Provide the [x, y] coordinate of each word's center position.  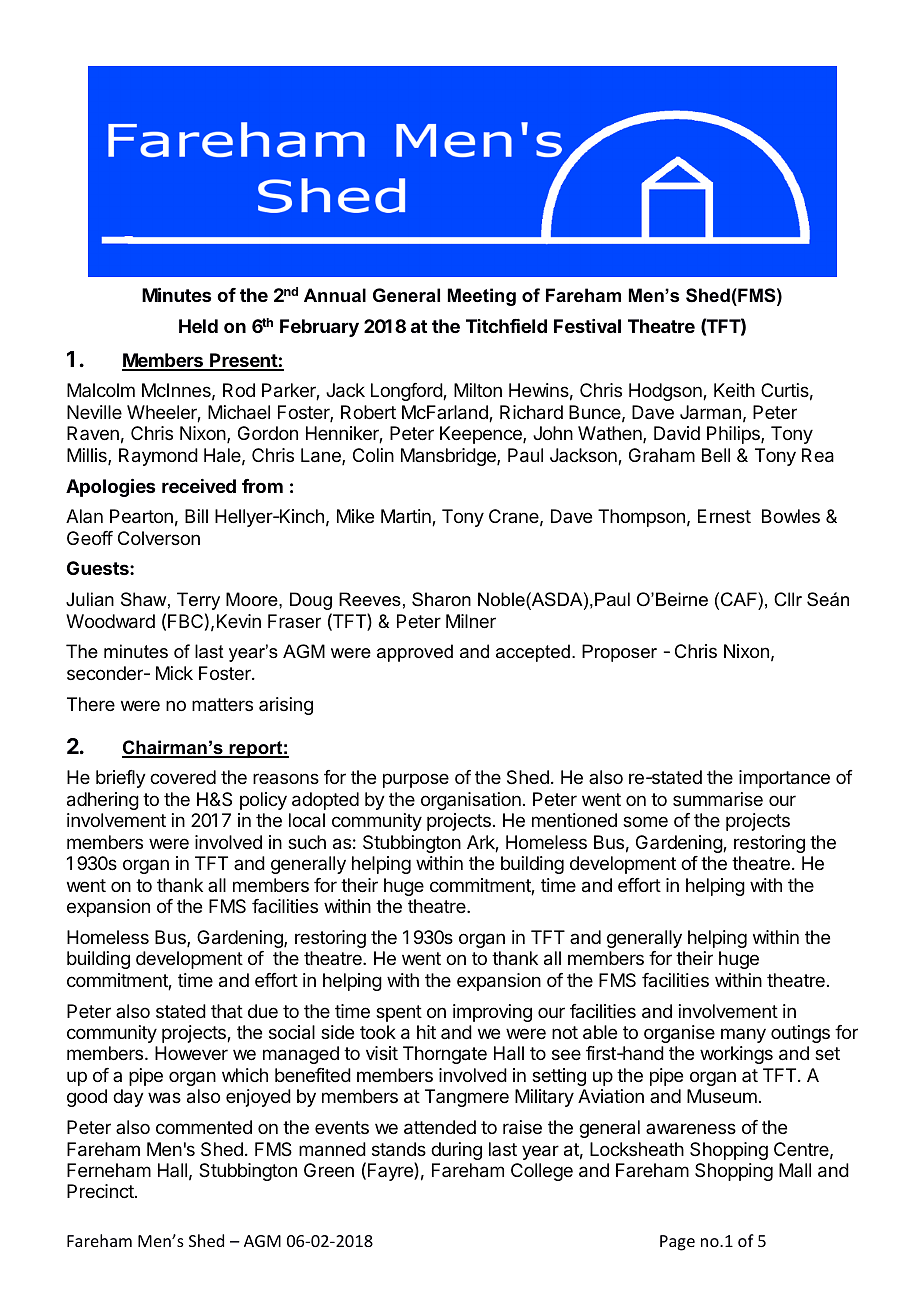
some [645, 821]
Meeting [482, 297]
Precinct [101, 1191]
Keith [734, 390]
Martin [407, 517]
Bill [196, 516]
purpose [416, 780]
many [743, 1035]
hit [426, 1032]
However [191, 1053]
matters [222, 705]
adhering [103, 801]
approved [415, 653]
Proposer [619, 653]
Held [198, 326]
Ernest [724, 516]
